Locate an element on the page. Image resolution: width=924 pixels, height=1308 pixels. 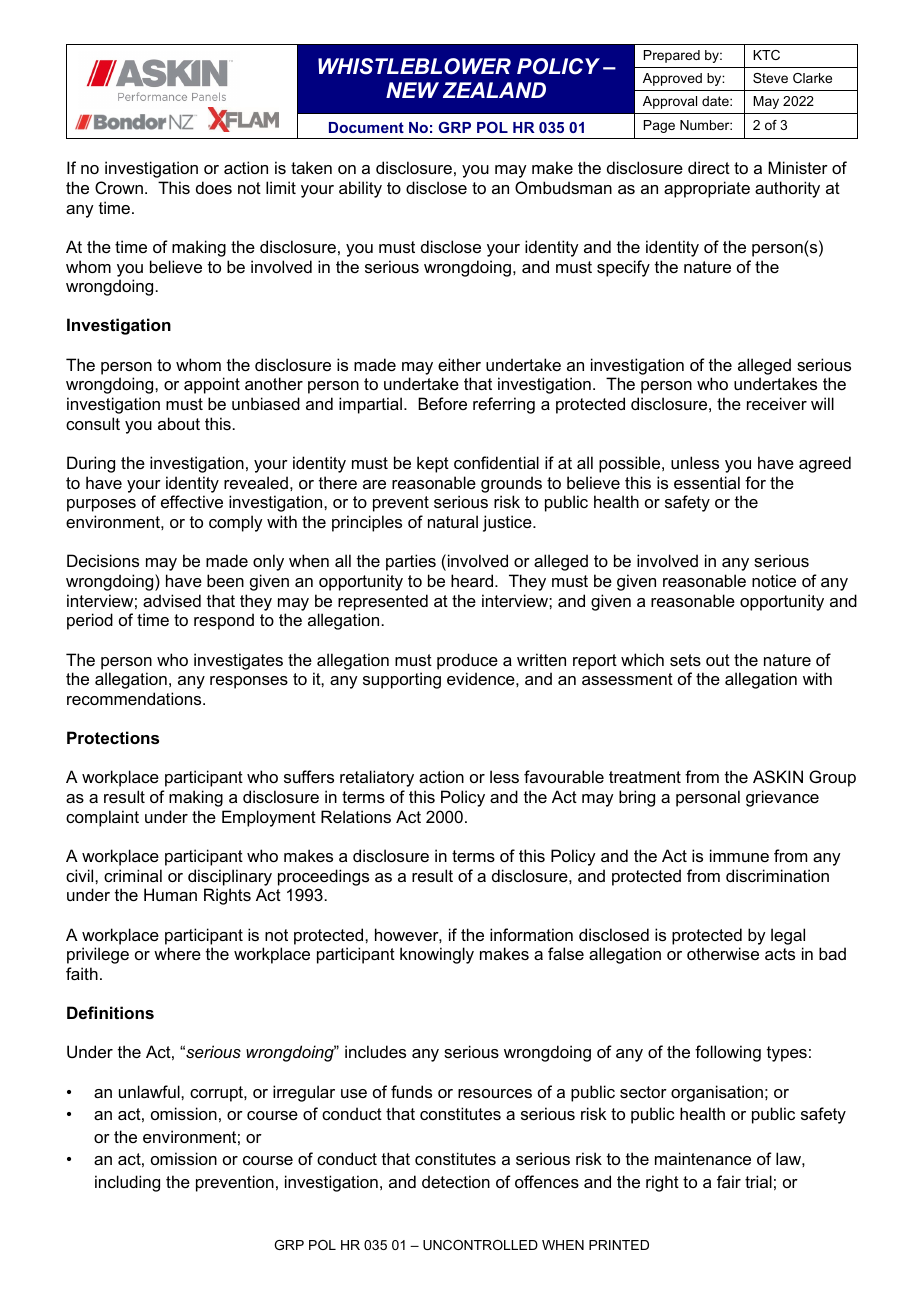
Relations is located at coordinates (356, 816).
